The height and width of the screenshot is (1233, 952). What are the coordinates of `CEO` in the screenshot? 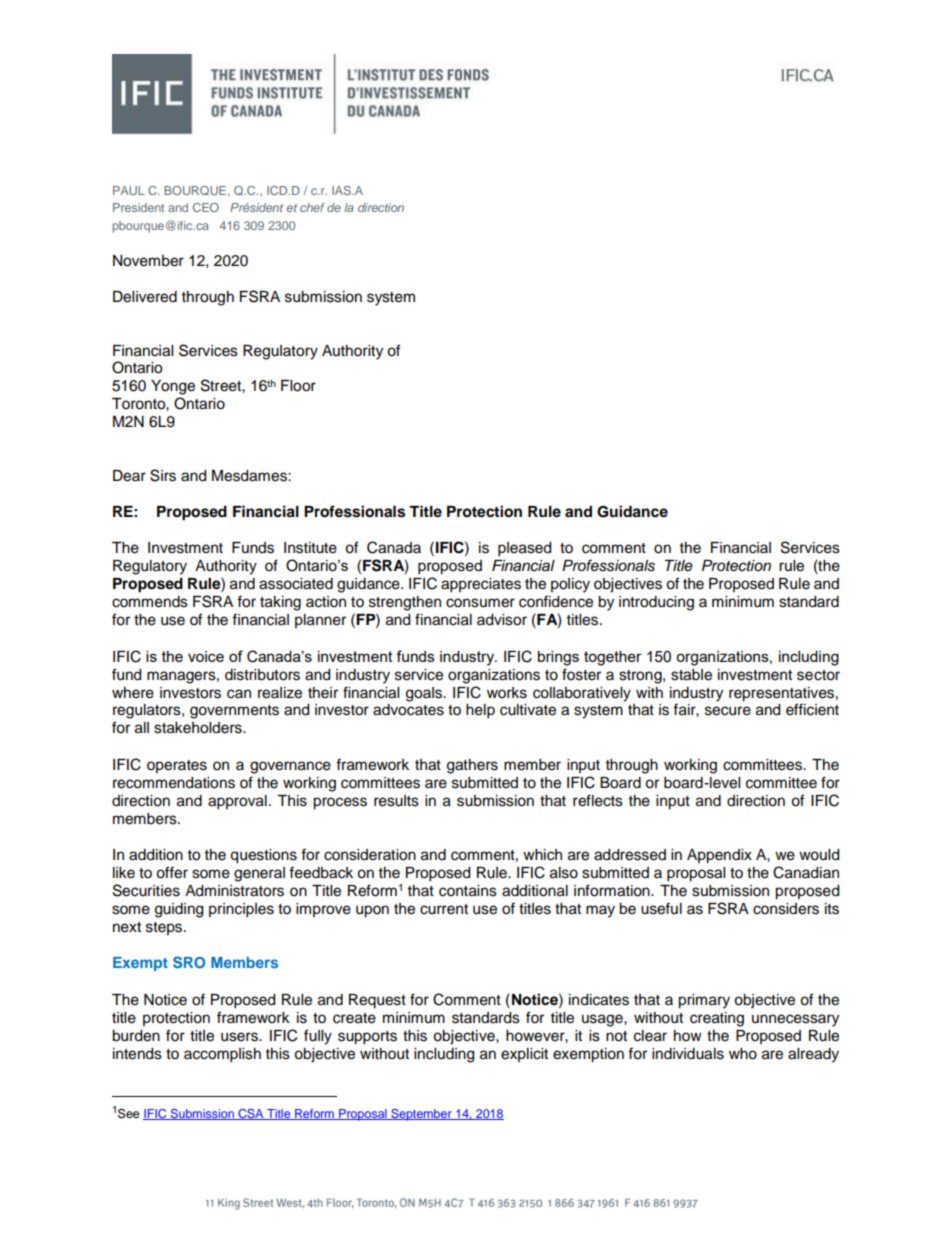 It's located at (206, 207).
